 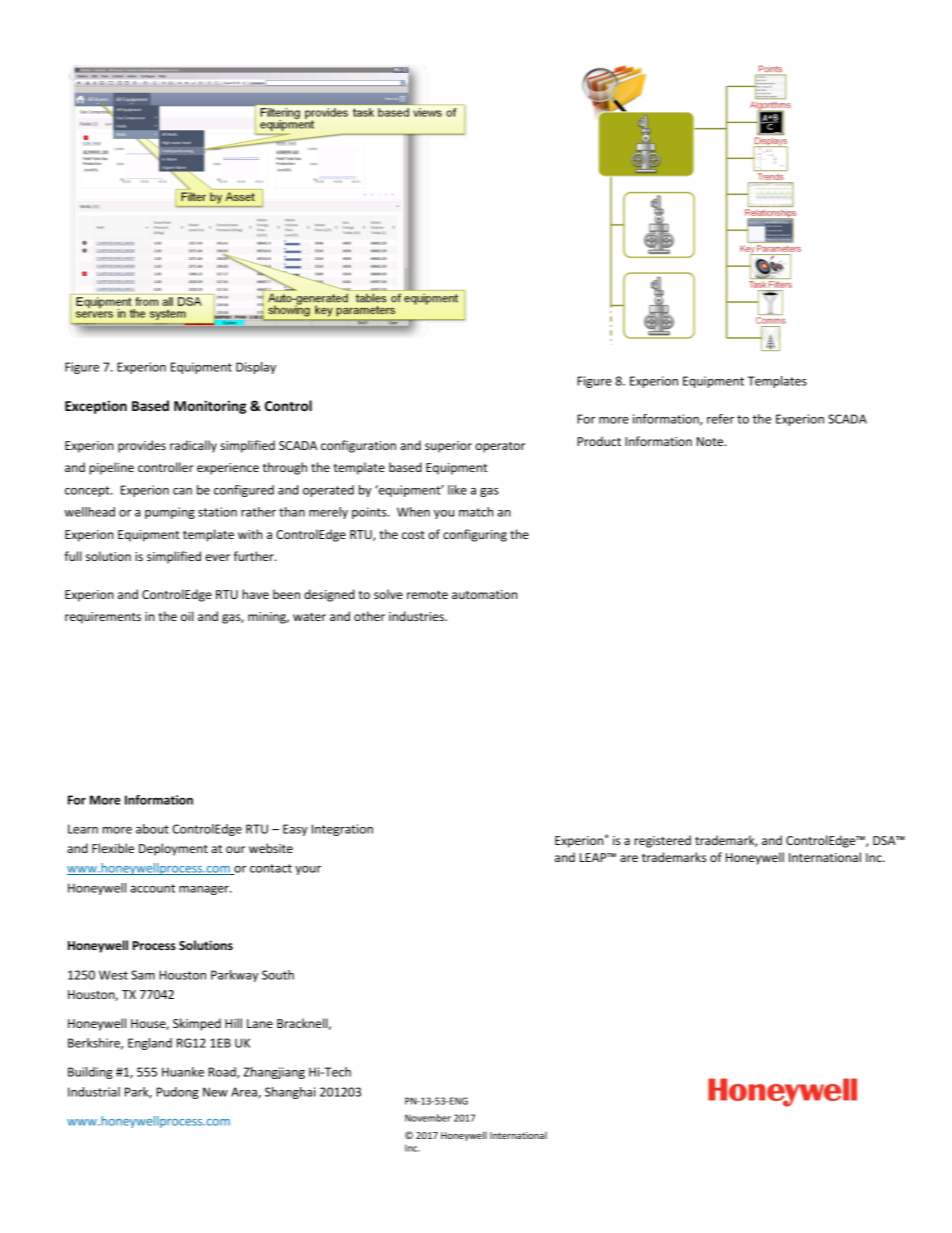 What do you see at coordinates (342, 830) in the document?
I see `Integration` at bounding box center [342, 830].
